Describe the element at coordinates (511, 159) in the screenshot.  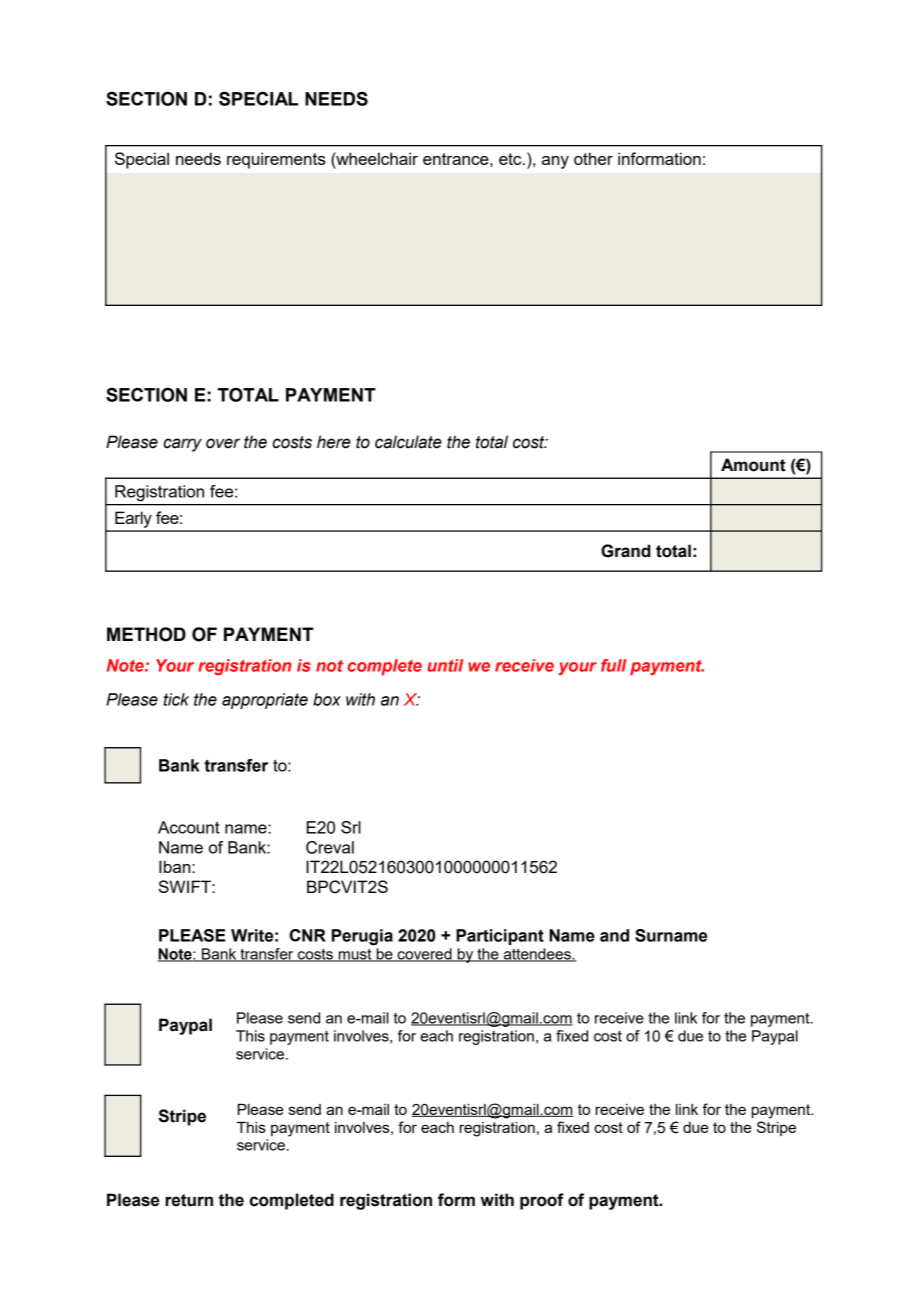
I see `etc` at that location.
